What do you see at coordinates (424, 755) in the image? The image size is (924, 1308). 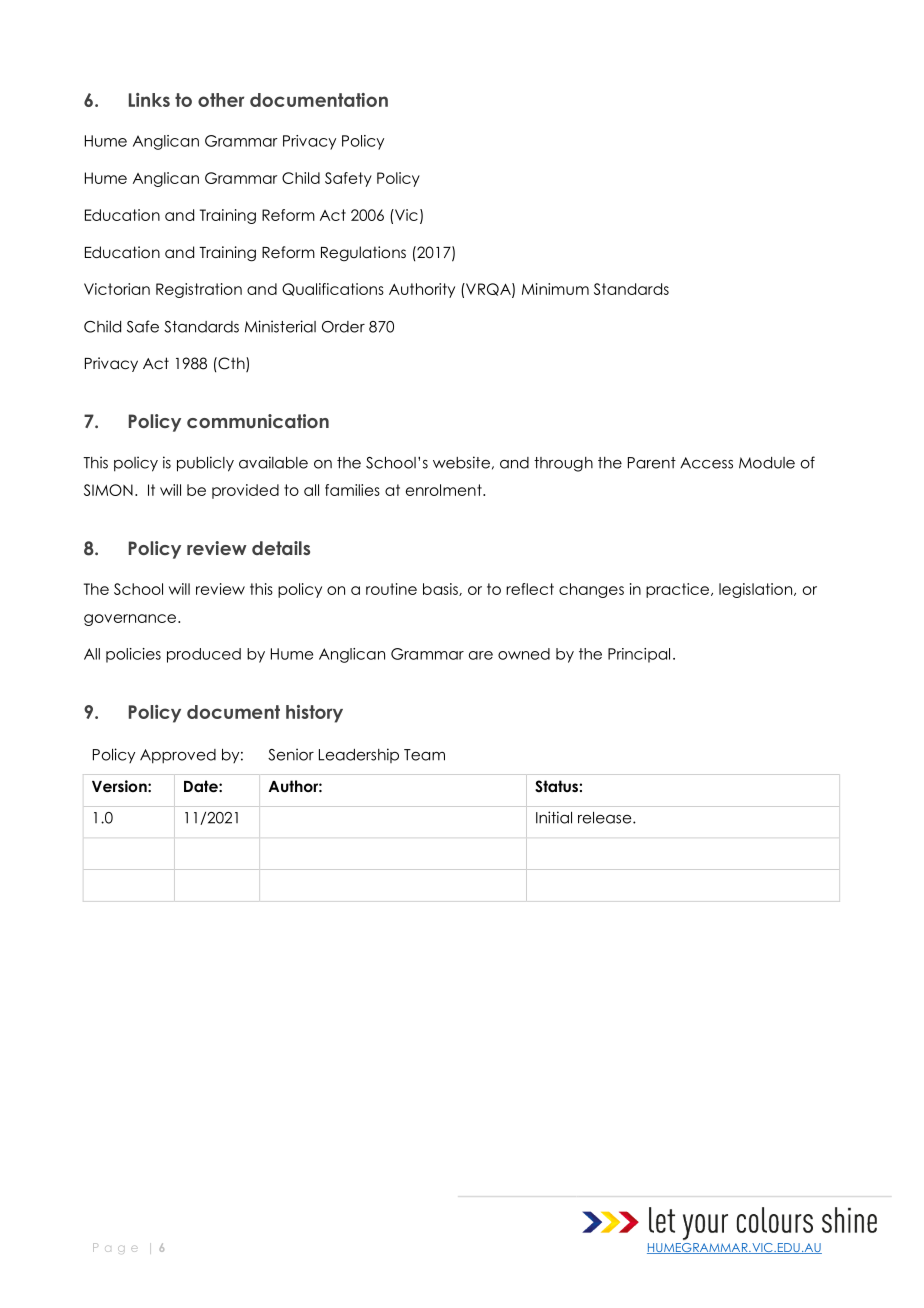 I see `Team` at bounding box center [424, 755].
